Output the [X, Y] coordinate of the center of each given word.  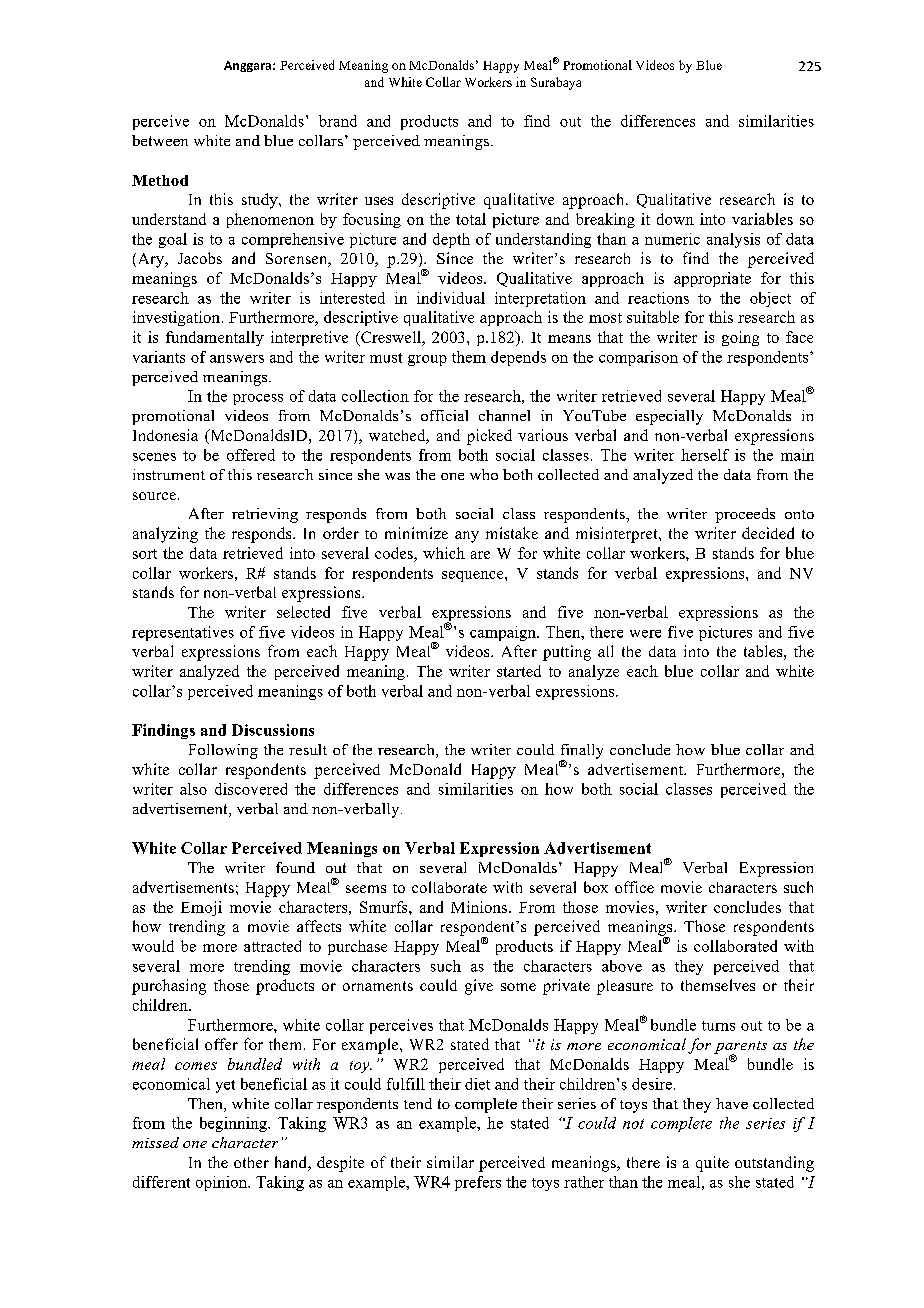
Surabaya [556, 83]
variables [762, 219]
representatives [183, 633]
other [251, 1162]
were [645, 634]
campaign [504, 633]
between [160, 140]
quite [712, 1164]
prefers [478, 1183]
